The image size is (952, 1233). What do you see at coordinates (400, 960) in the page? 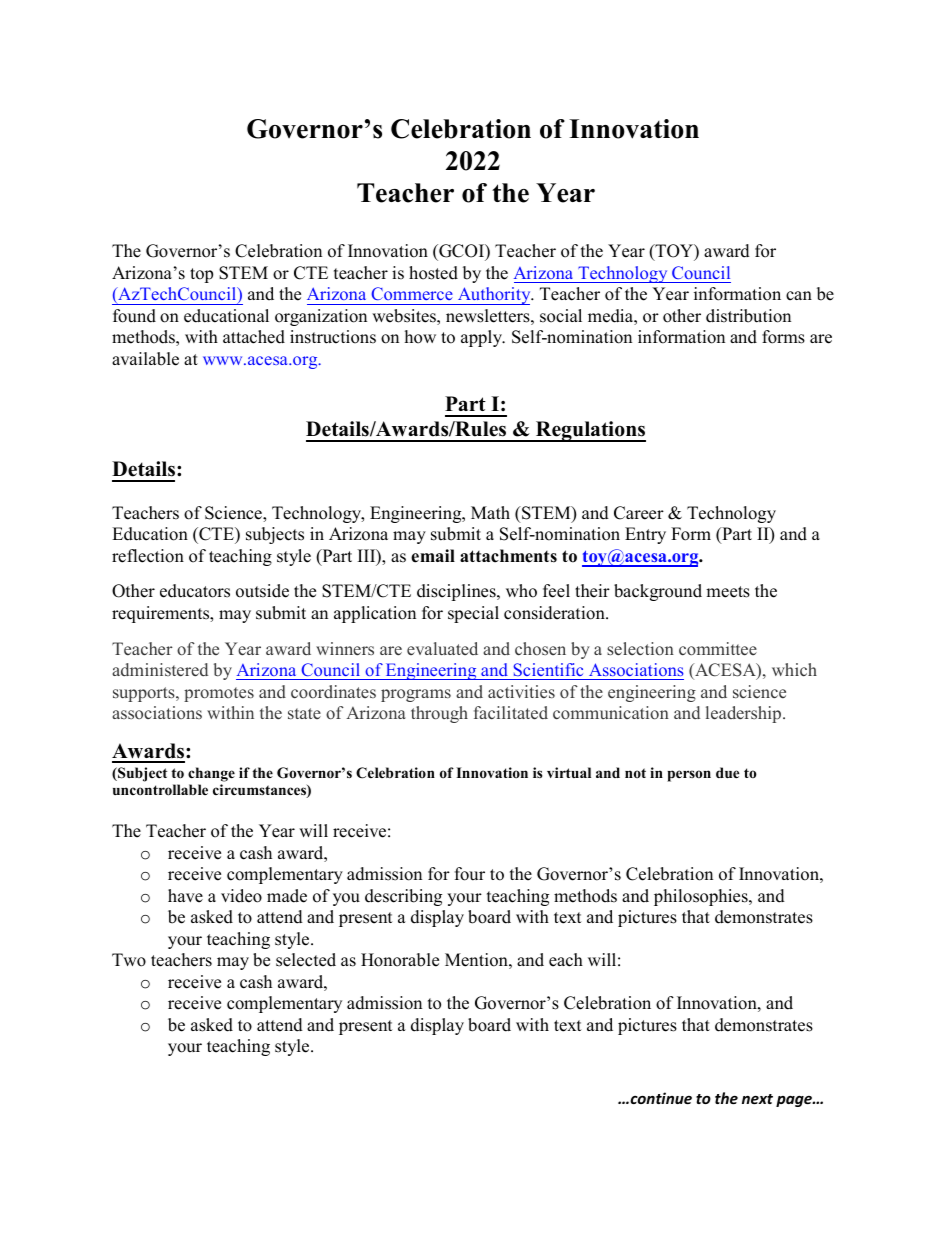
I see `Honorable` at bounding box center [400, 960].
